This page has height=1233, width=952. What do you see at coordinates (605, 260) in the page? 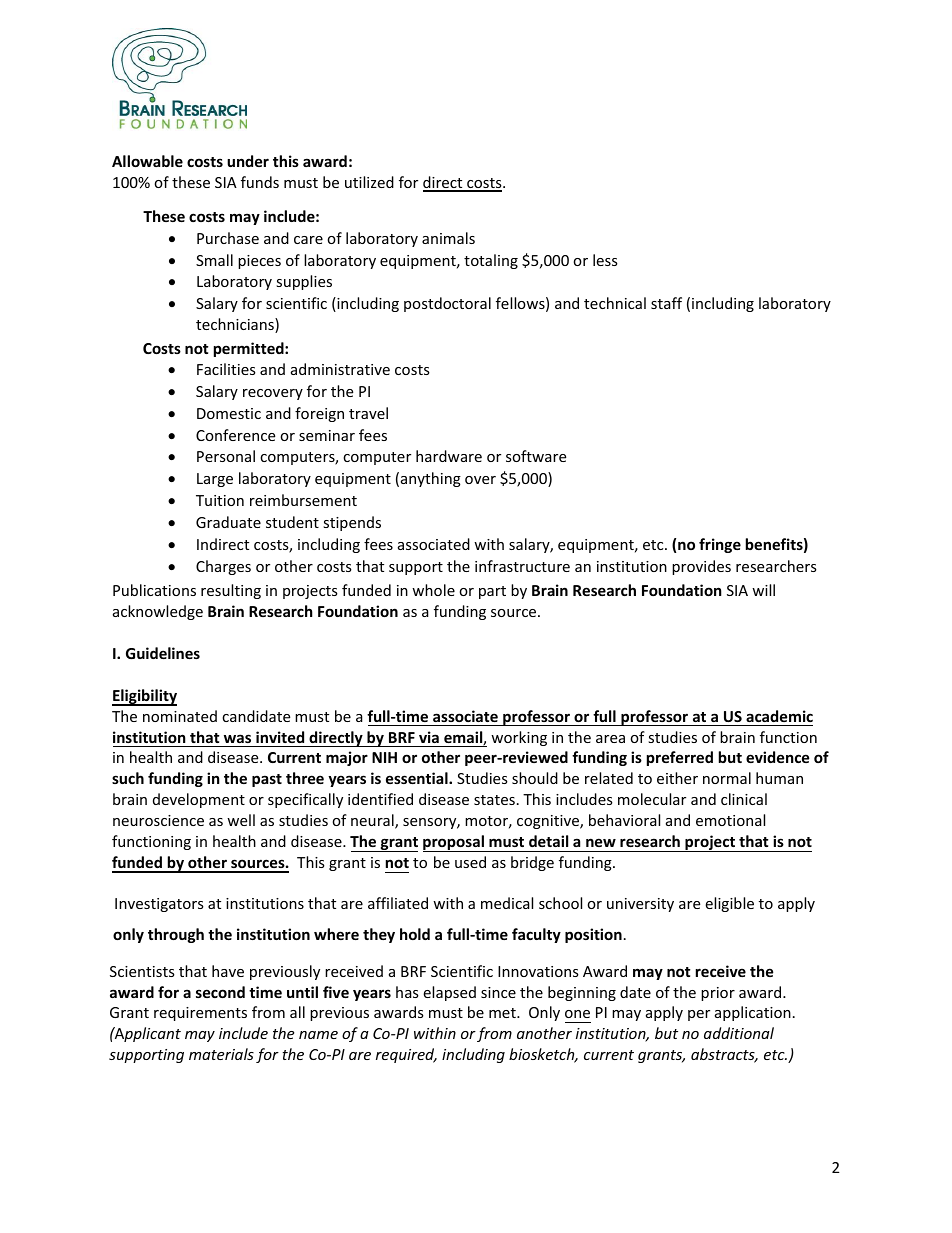
I see `less` at bounding box center [605, 260].
